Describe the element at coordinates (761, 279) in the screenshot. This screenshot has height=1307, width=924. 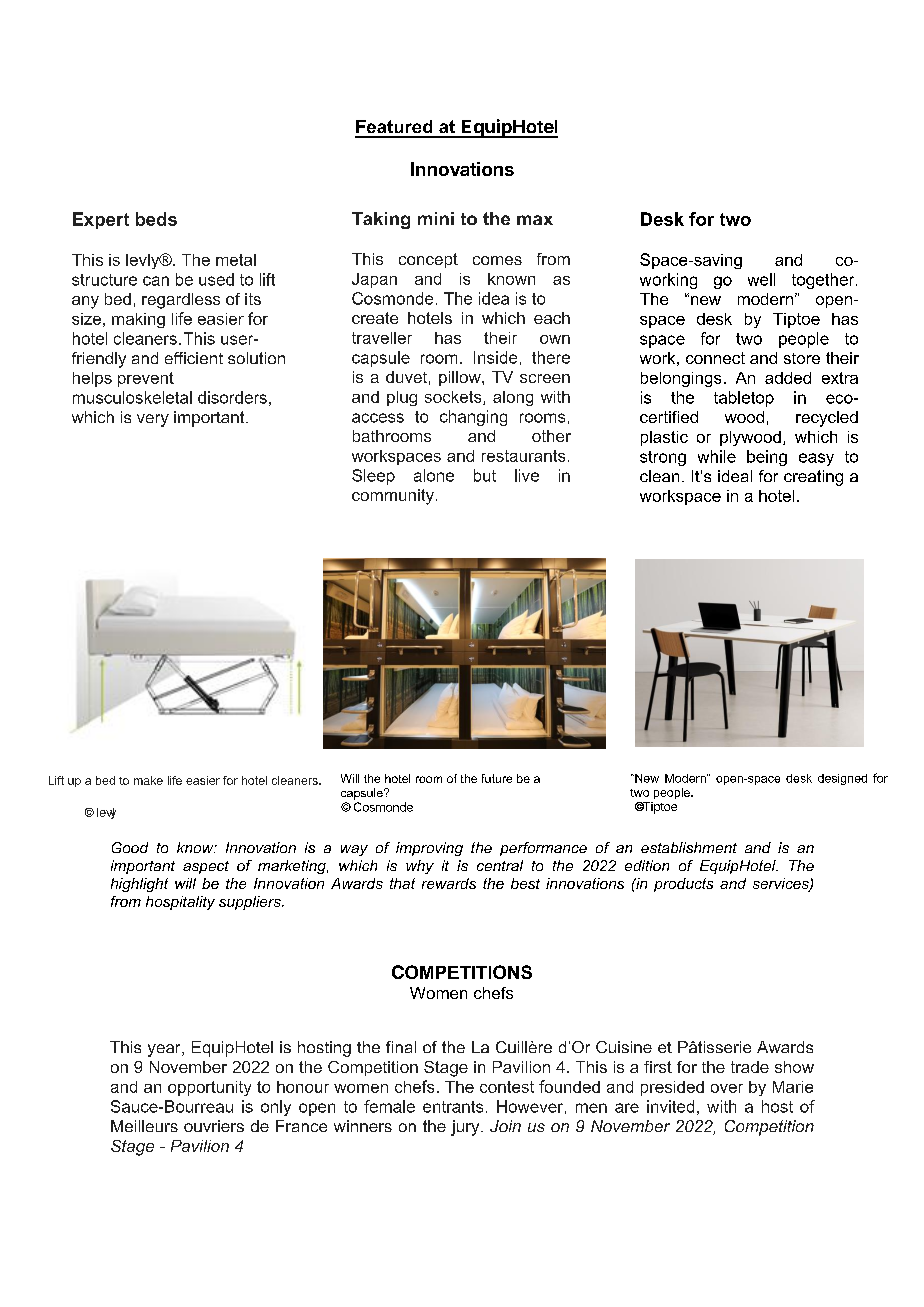
I see `well` at that location.
